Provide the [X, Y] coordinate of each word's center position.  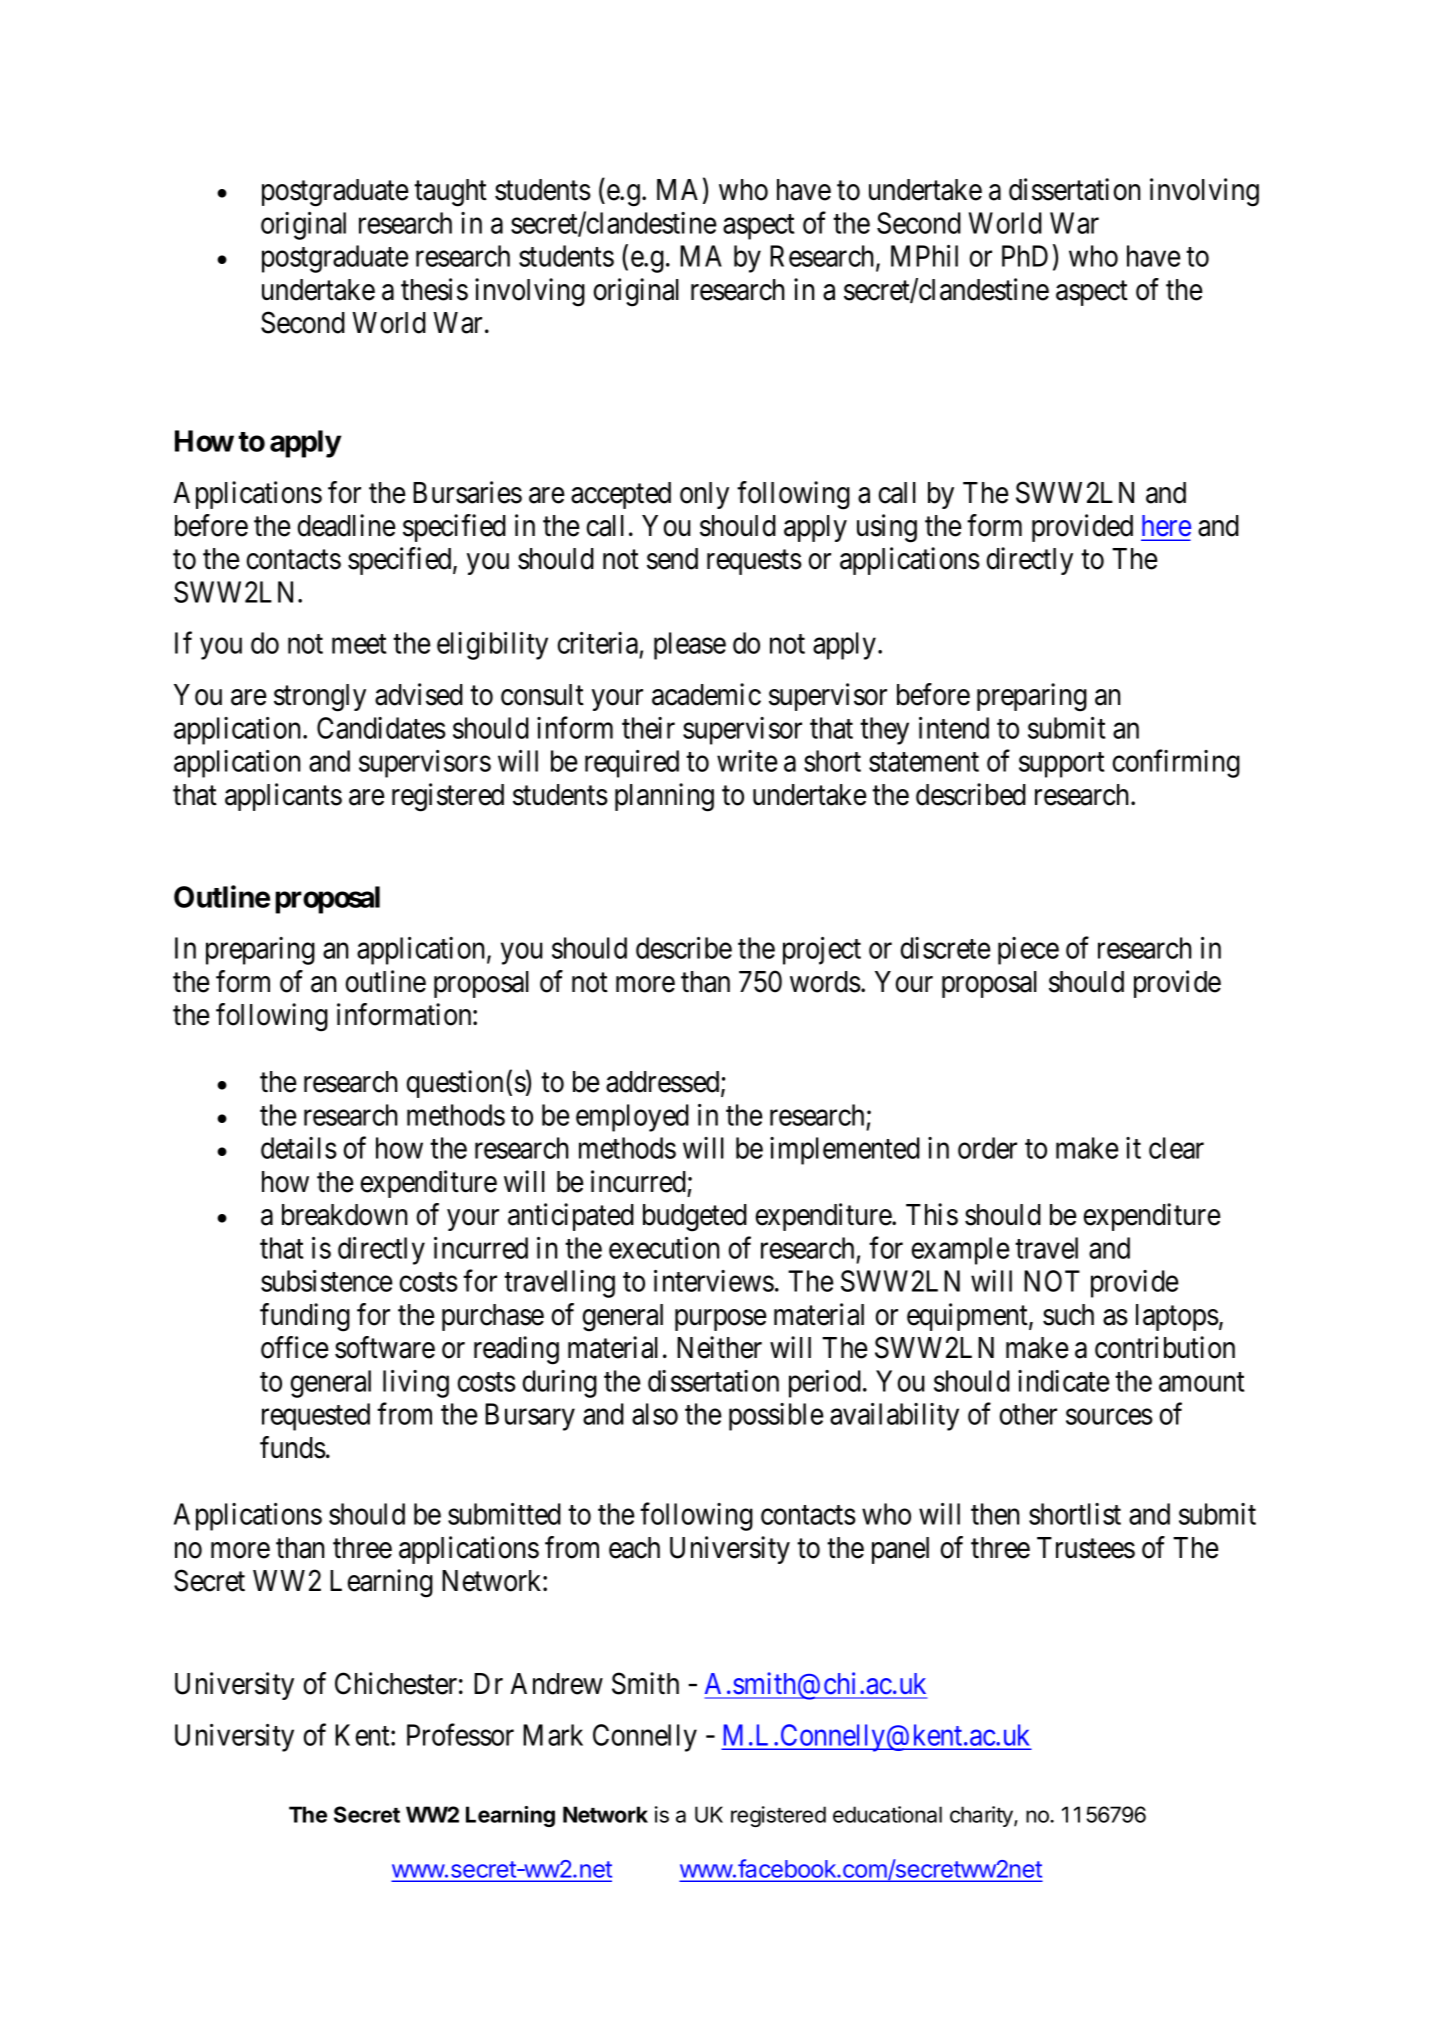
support [1061, 765]
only [704, 495]
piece [1028, 951]
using [887, 528]
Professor [460, 1734]
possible [776, 1417]
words [825, 982]
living [416, 1384]
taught [450, 193]
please [690, 646]
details [299, 1148]
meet [359, 644]
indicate [1064, 1381]
